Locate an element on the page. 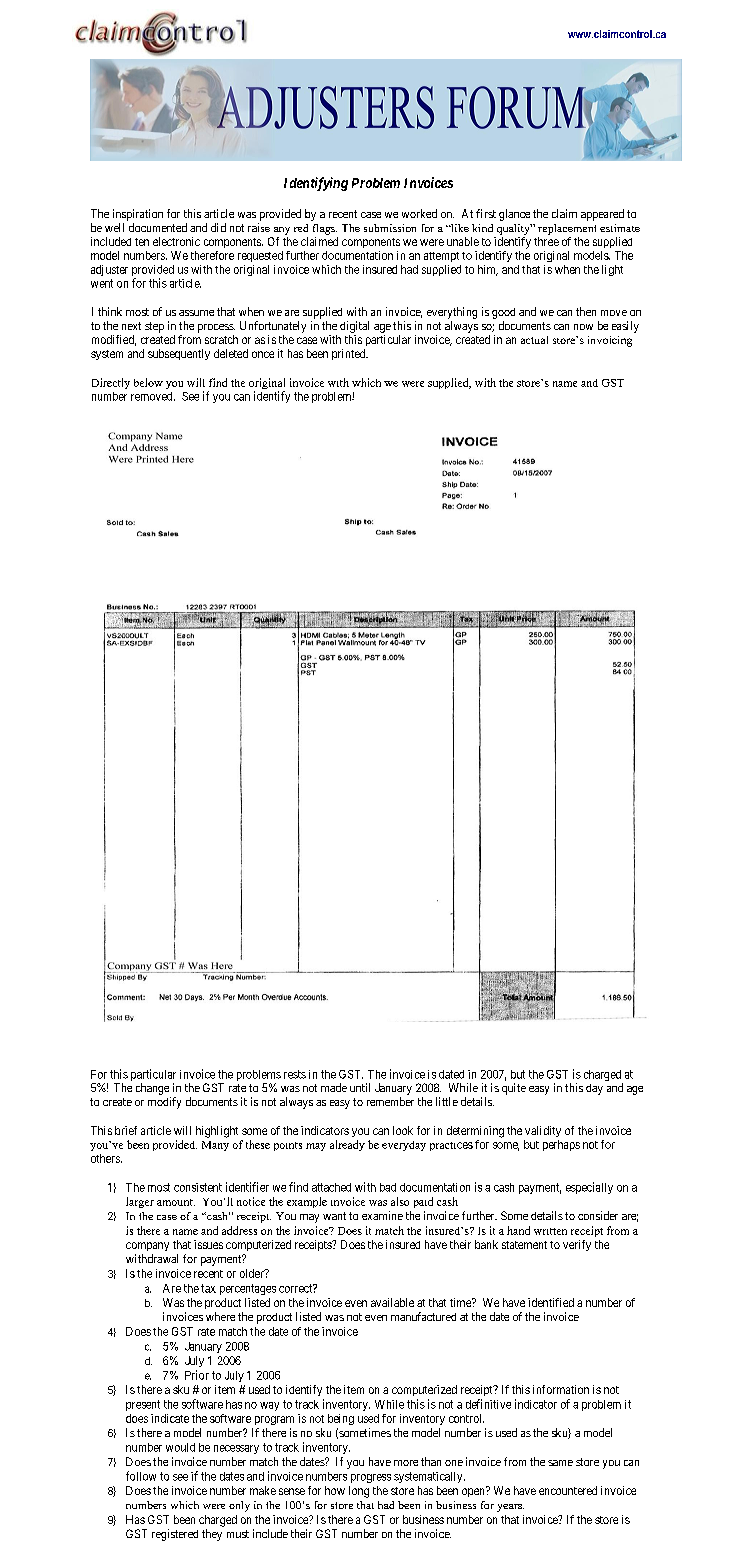 This image has height=1568, width=738. until is located at coordinates (360, 1087).
